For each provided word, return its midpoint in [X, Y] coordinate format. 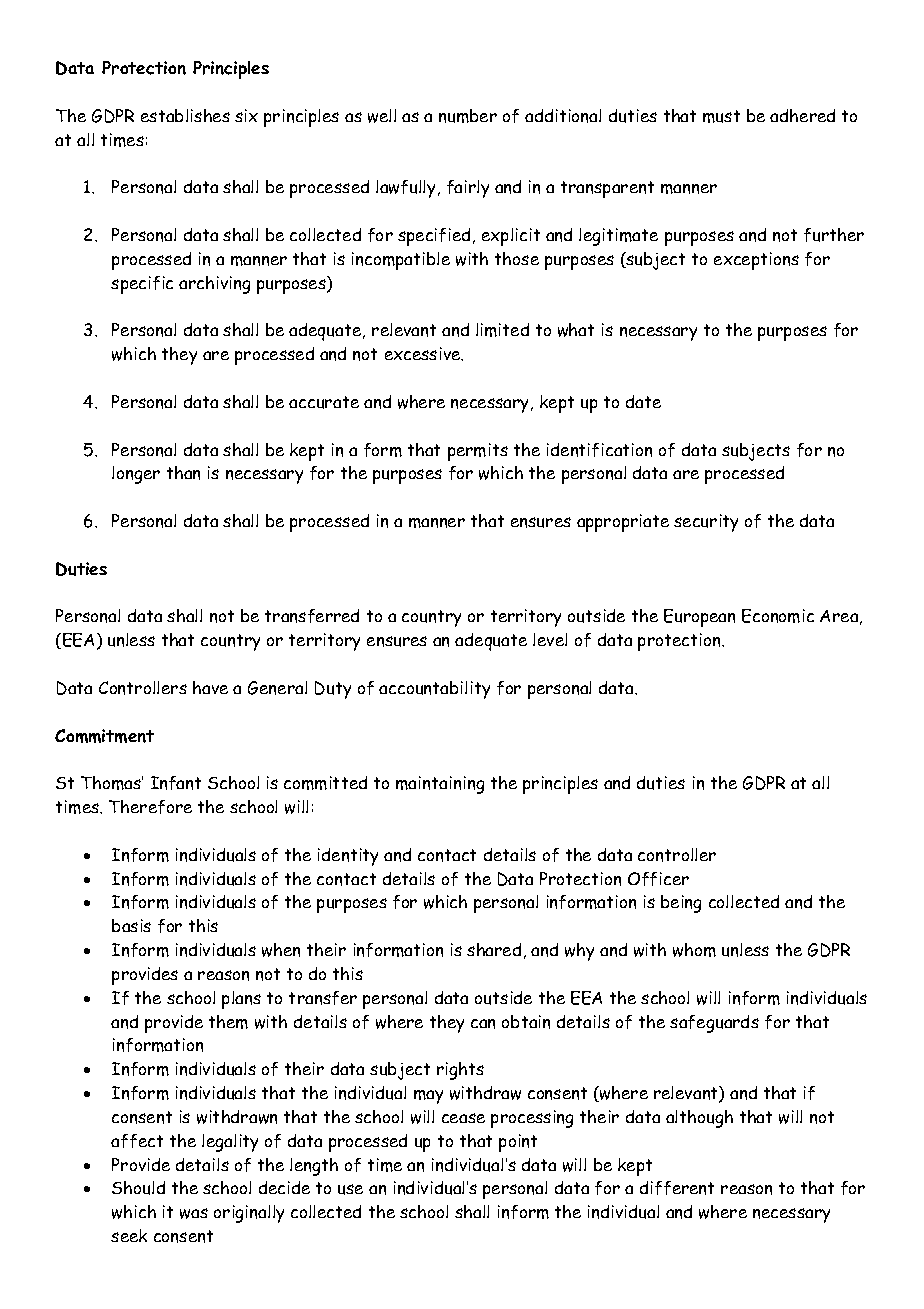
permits [478, 452]
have [210, 687]
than [183, 473]
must [721, 116]
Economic [778, 616]
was [194, 1213]
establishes [185, 115]
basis [131, 925]
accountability [434, 690]
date [643, 401]
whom [694, 950]
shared [494, 949]
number [468, 116]
